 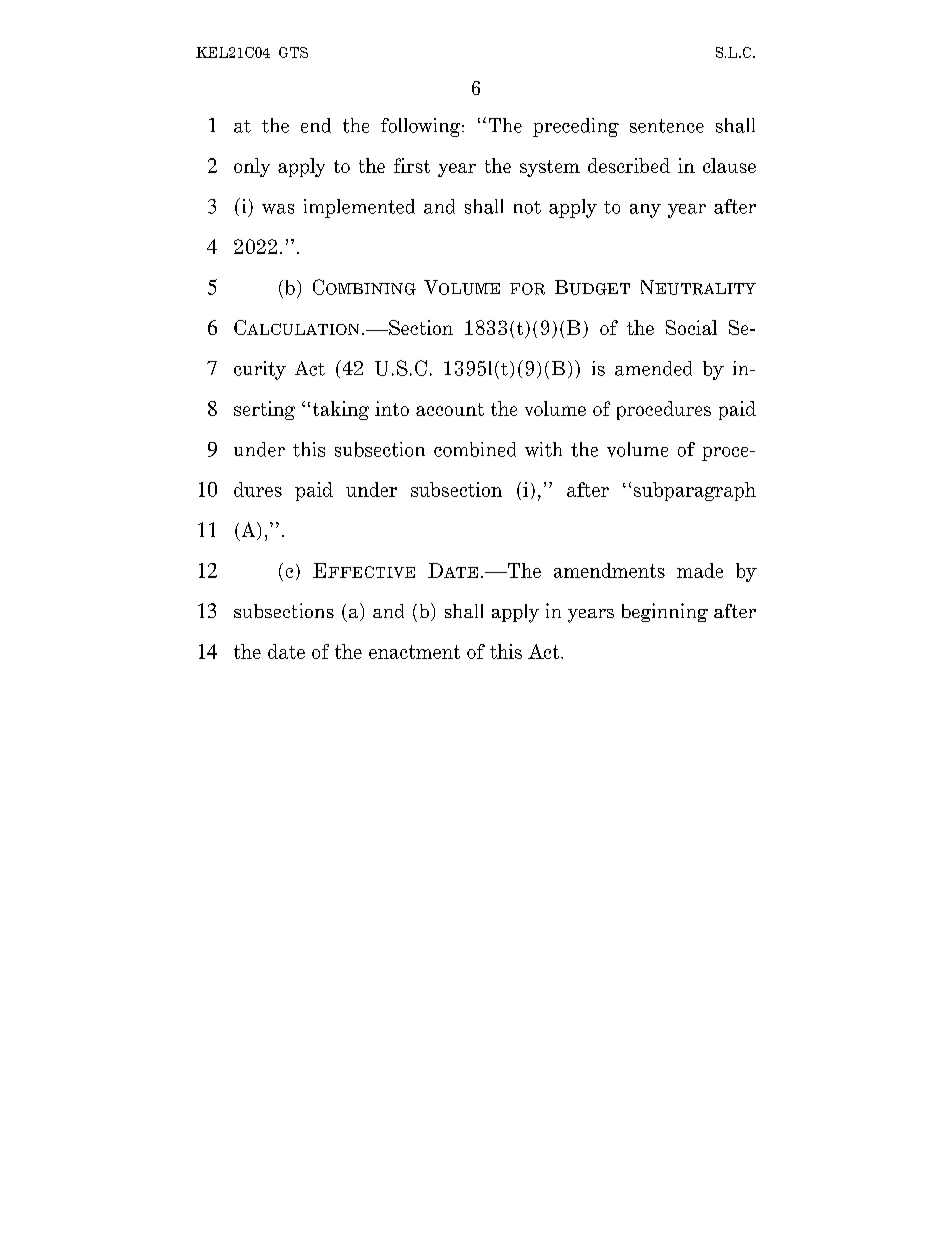 What do you see at coordinates (665, 612) in the screenshot?
I see `beginning` at bounding box center [665, 612].
